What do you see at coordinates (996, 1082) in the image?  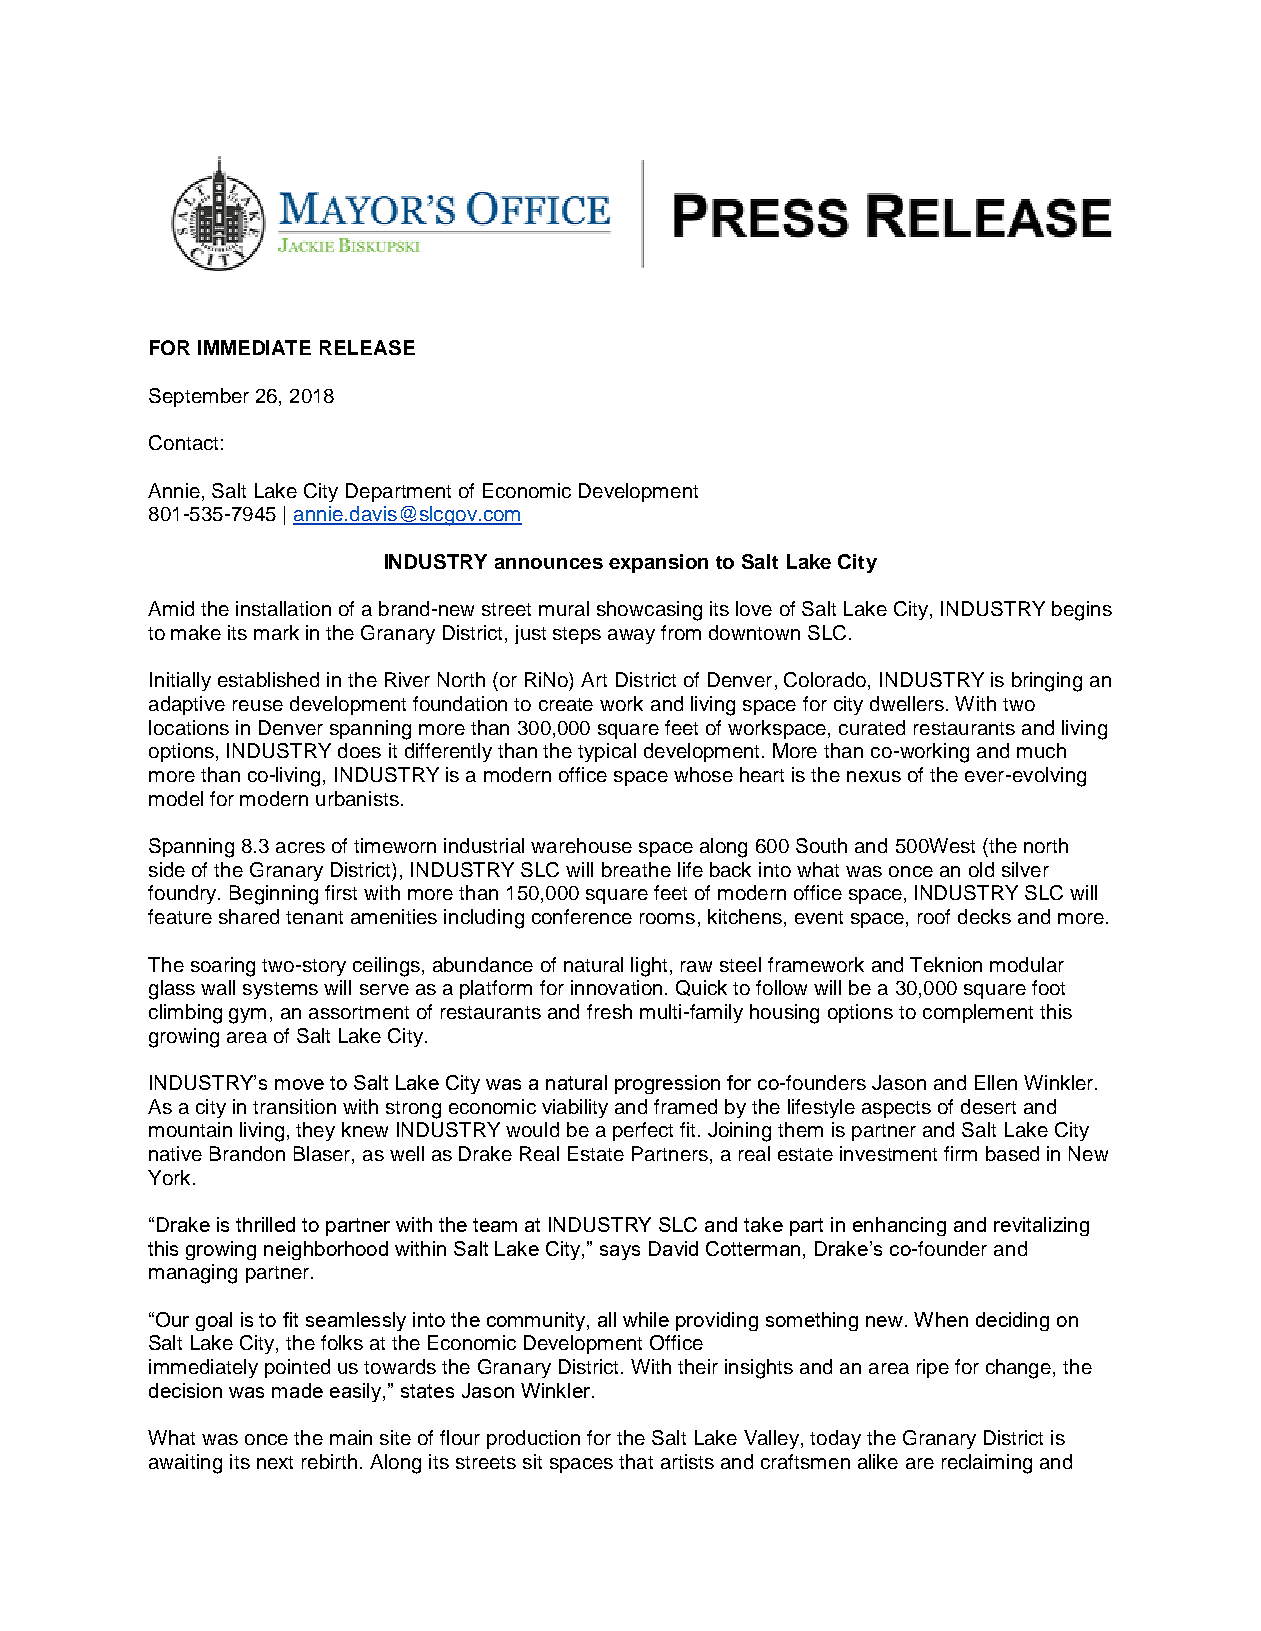 I see `Ellen` at bounding box center [996, 1082].
